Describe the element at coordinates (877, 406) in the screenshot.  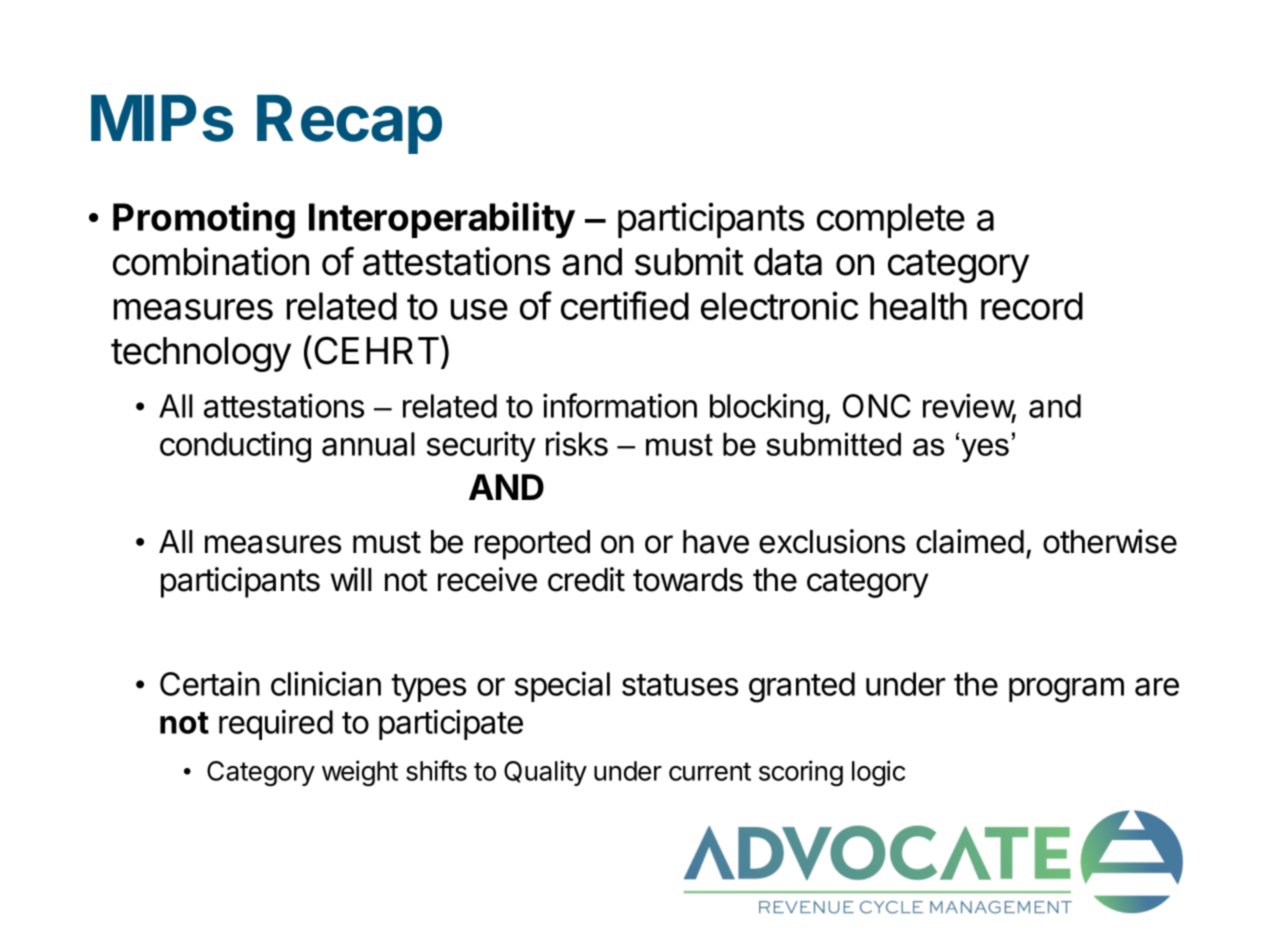
I see `ONC` at that location.
